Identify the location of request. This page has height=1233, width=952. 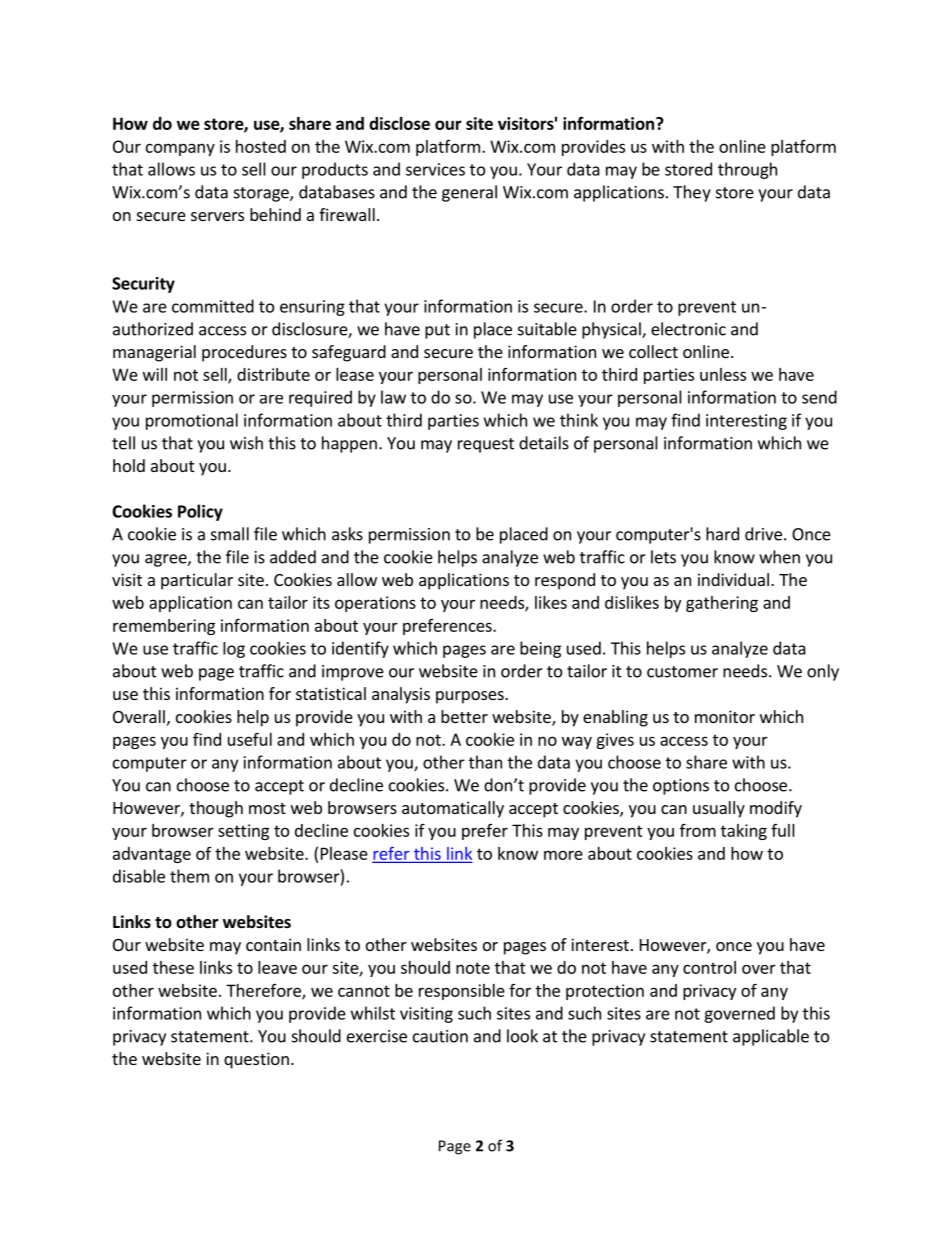
(486, 445).
